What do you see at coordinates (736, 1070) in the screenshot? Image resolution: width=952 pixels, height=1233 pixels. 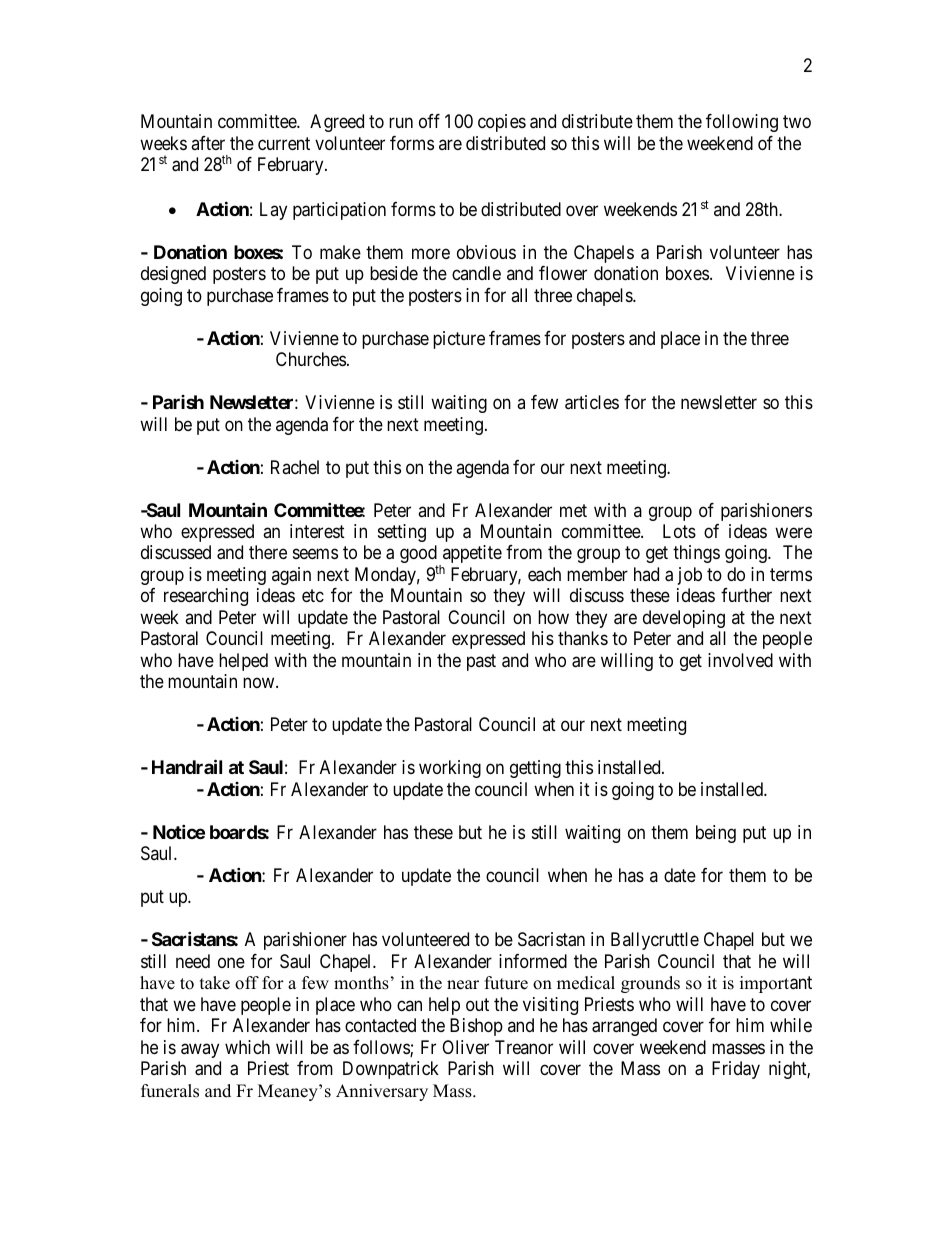 I see `Friday` at bounding box center [736, 1070].
